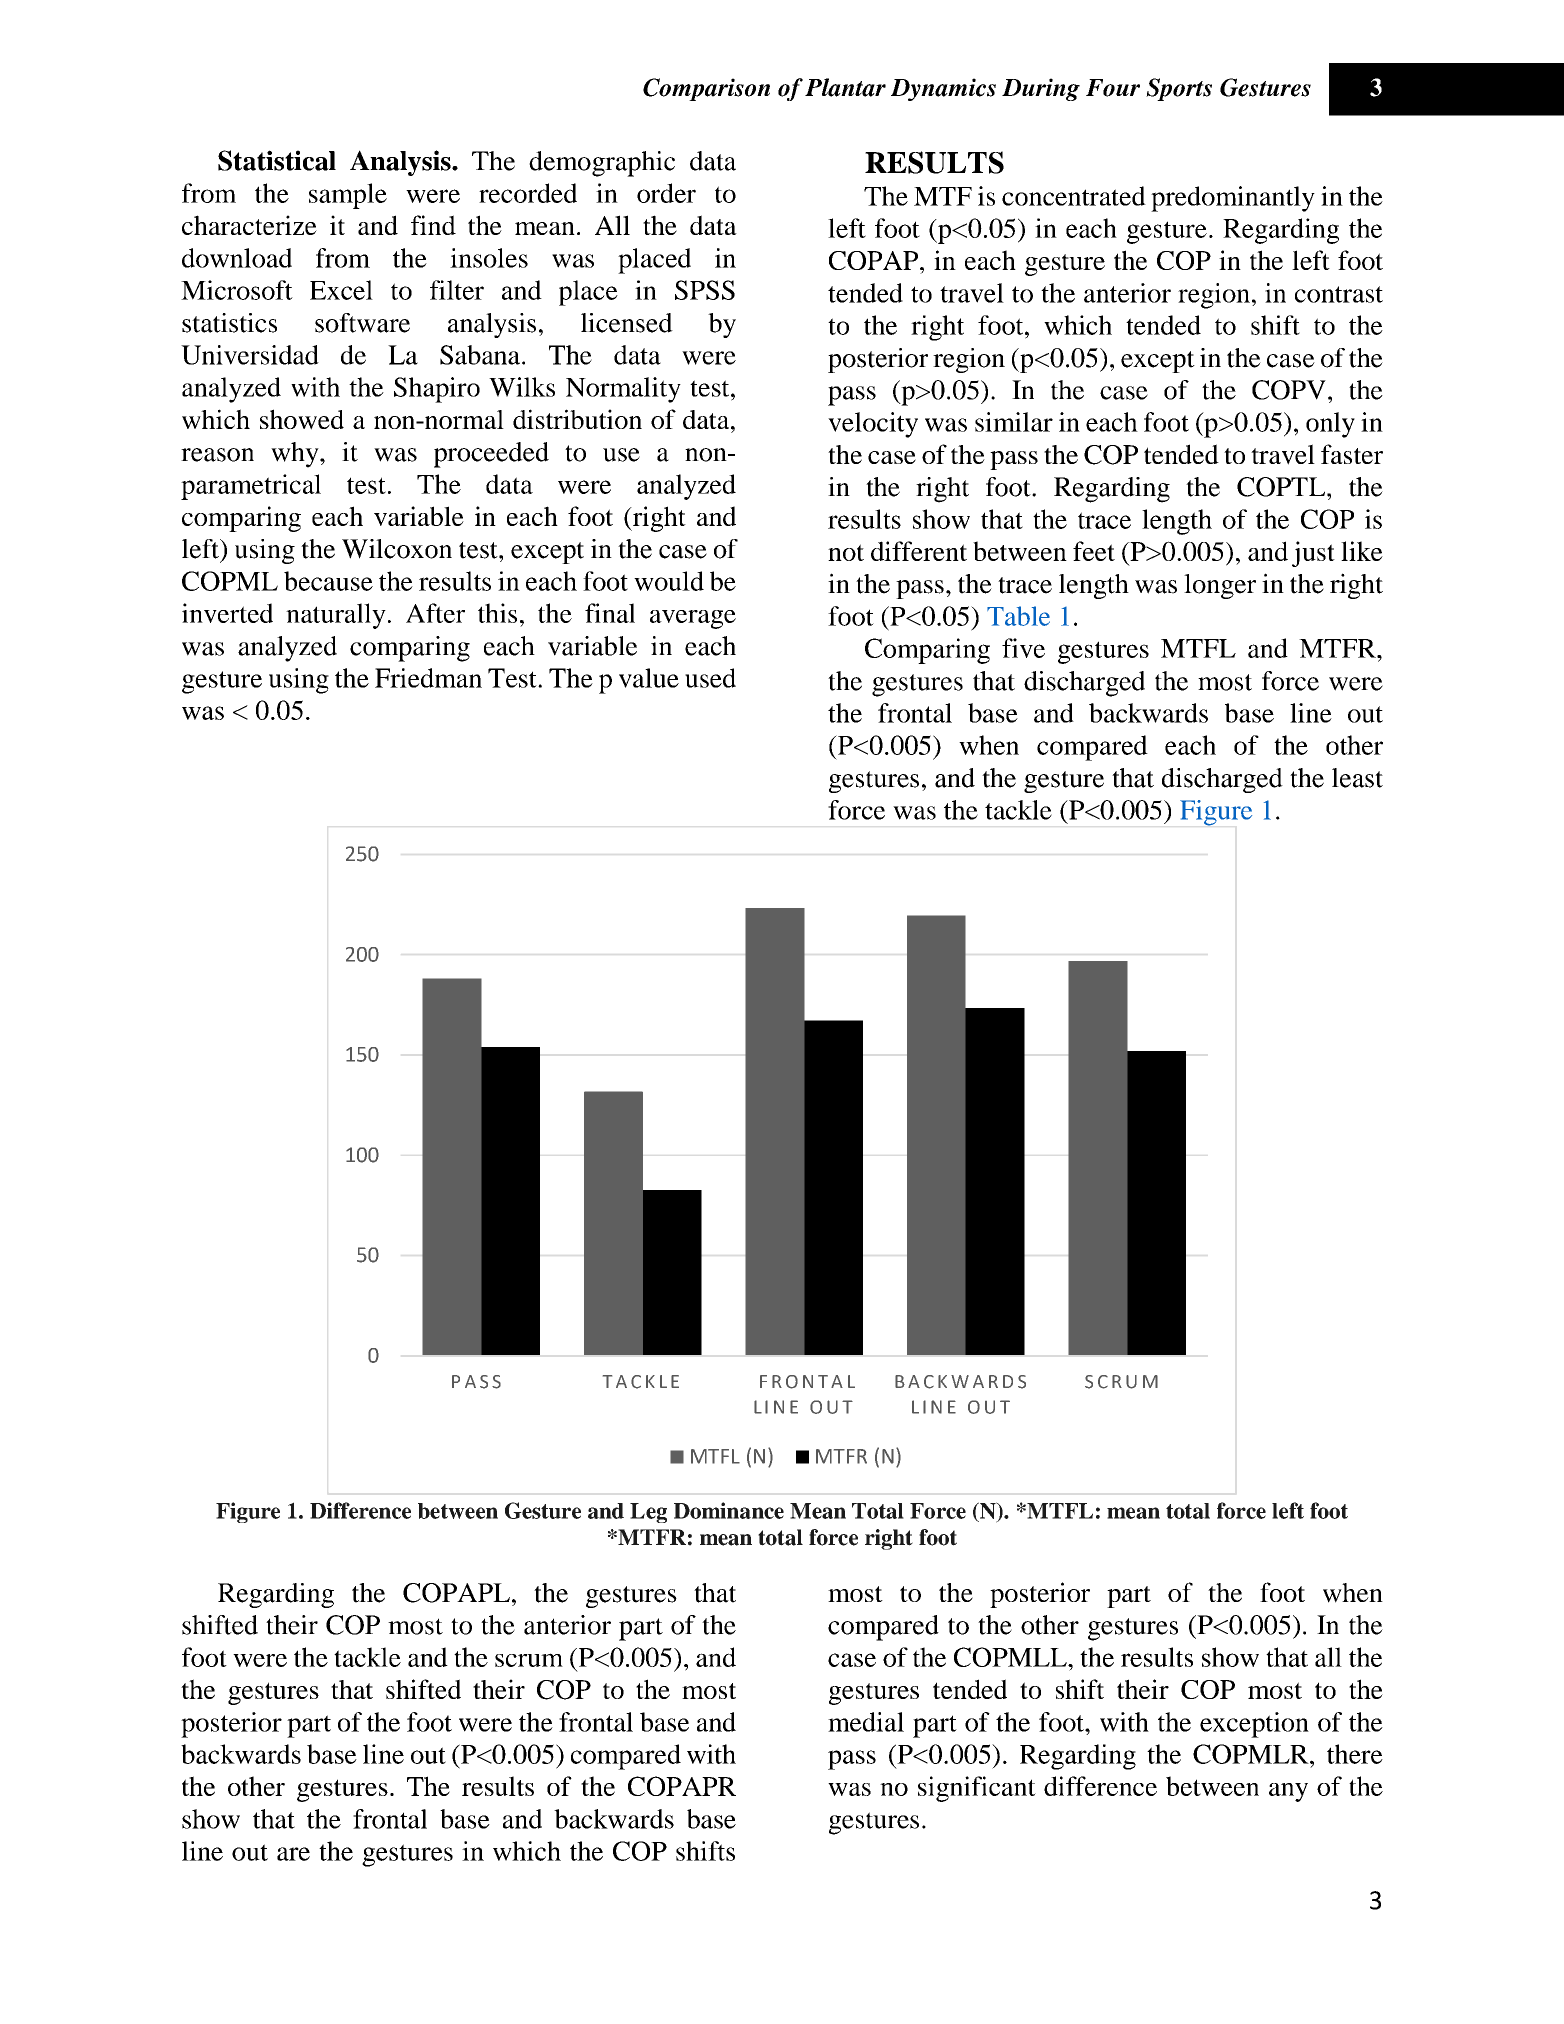 This screenshot has height=2024, width=1564. Describe the element at coordinates (397, 549) in the screenshot. I see `Wilcoxon` at that location.
